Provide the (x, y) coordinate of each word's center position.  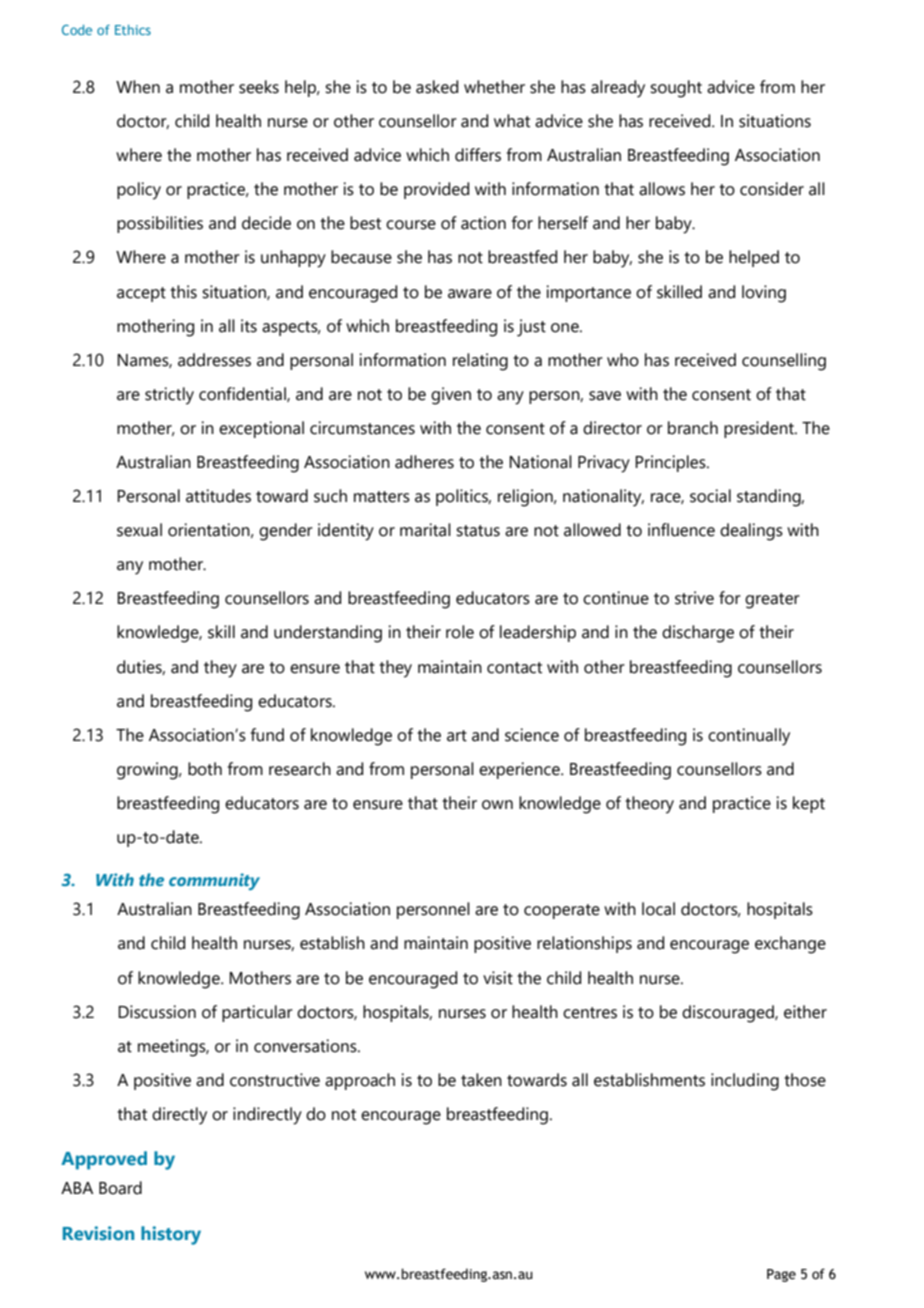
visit (498, 978)
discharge (698, 634)
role (460, 632)
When (138, 87)
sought (676, 89)
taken (481, 1080)
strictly (169, 396)
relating (480, 362)
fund (267, 735)
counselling (784, 362)
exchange (790, 945)
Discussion (157, 1012)
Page (781, 1275)
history (171, 1235)
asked (437, 87)
